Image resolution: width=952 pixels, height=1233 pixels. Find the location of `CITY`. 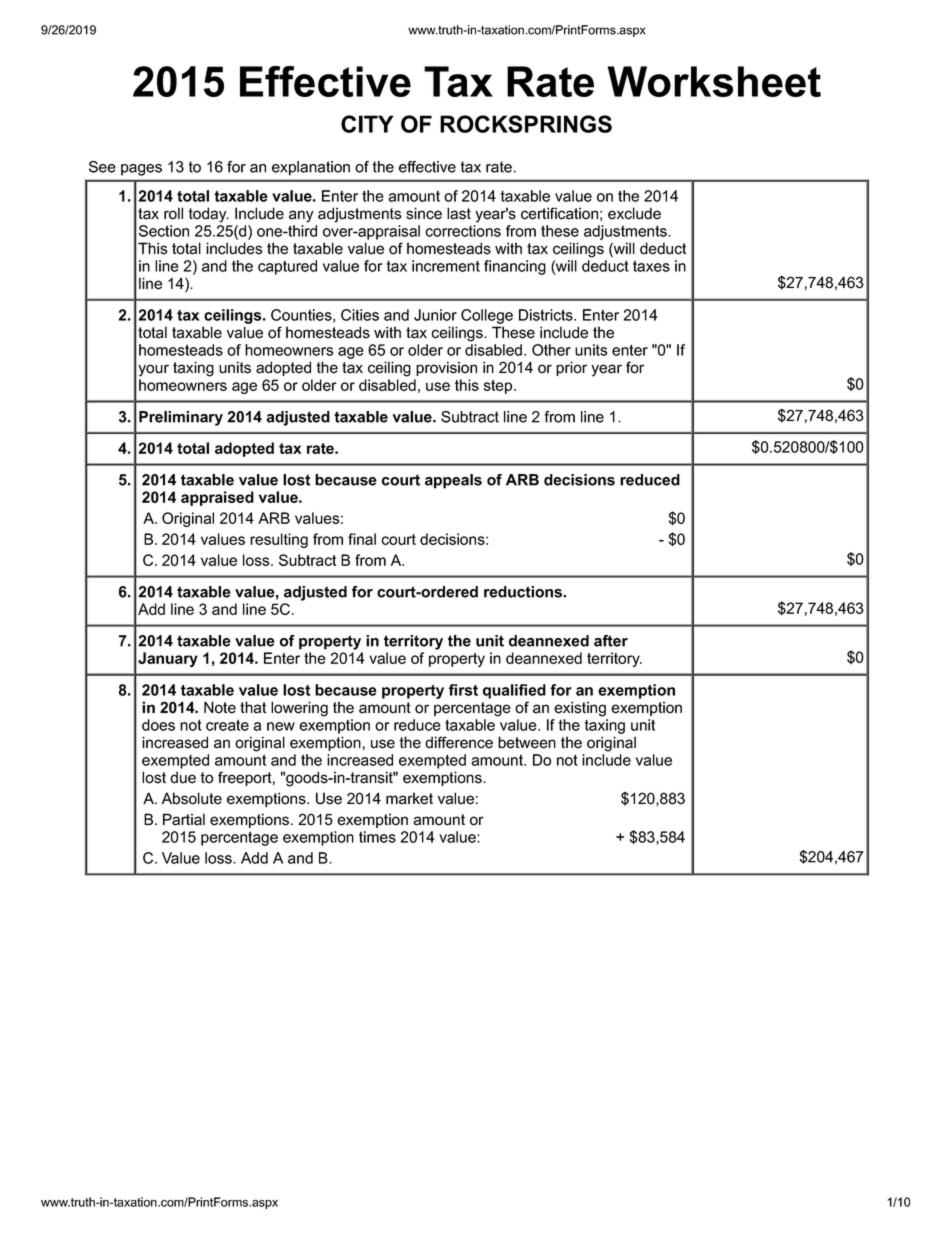

CITY is located at coordinates (367, 124).
